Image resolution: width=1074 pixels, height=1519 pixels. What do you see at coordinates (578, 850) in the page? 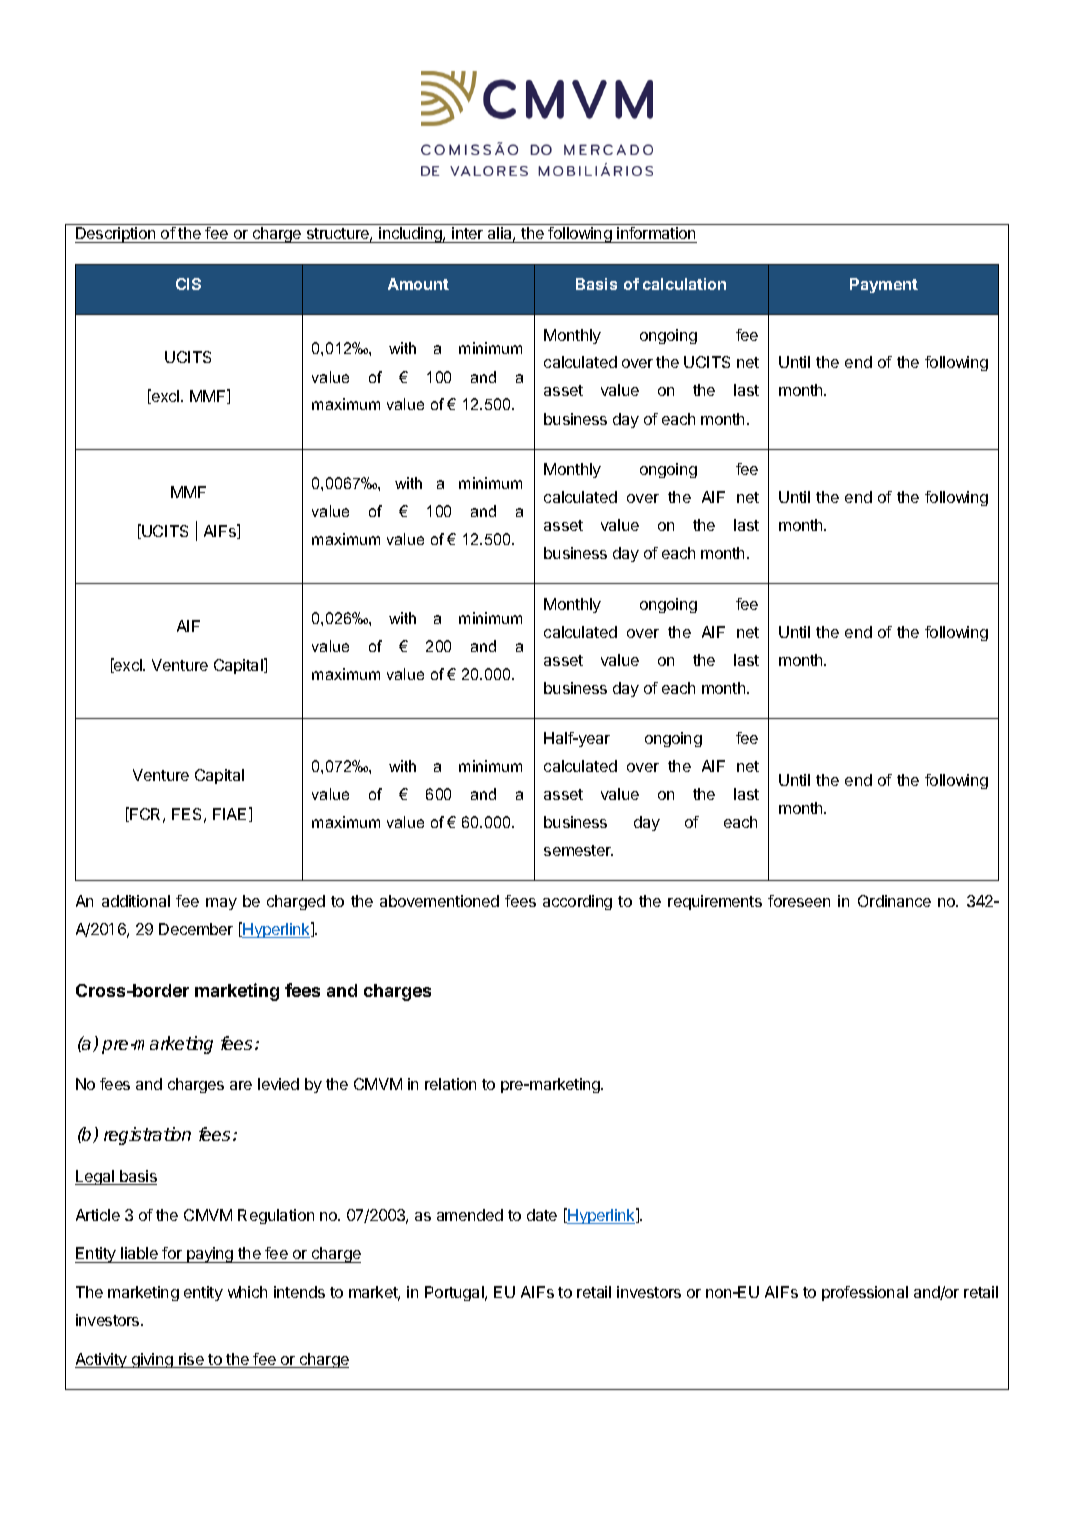
I see `semester` at bounding box center [578, 850].
